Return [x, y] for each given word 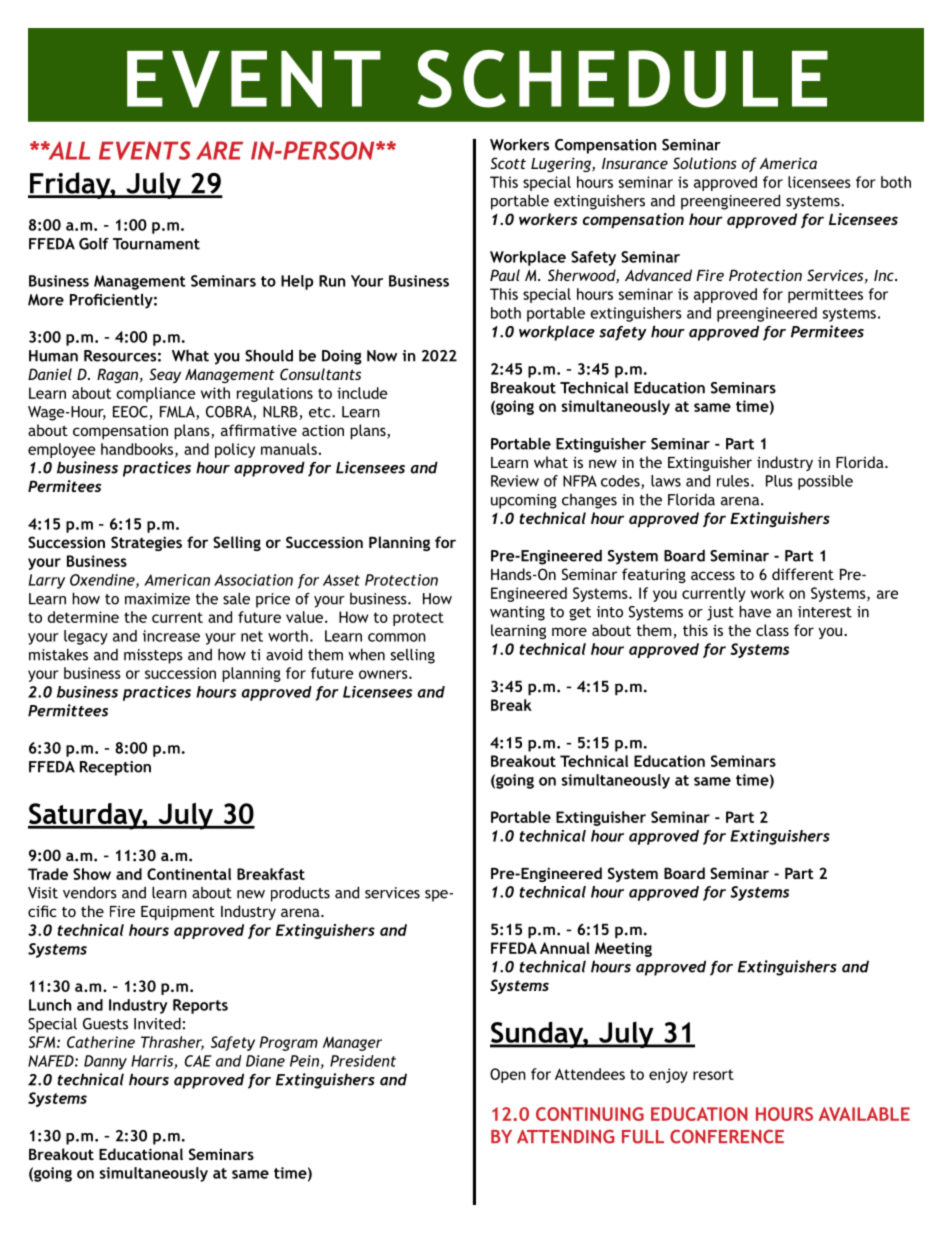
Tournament [156, 244]
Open [508, 1075]
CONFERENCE [727, 1136]
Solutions [705, 163]
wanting [517, 613]
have [755, 611]
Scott [508, 163]
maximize [157, 599]
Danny [105, 1062]
